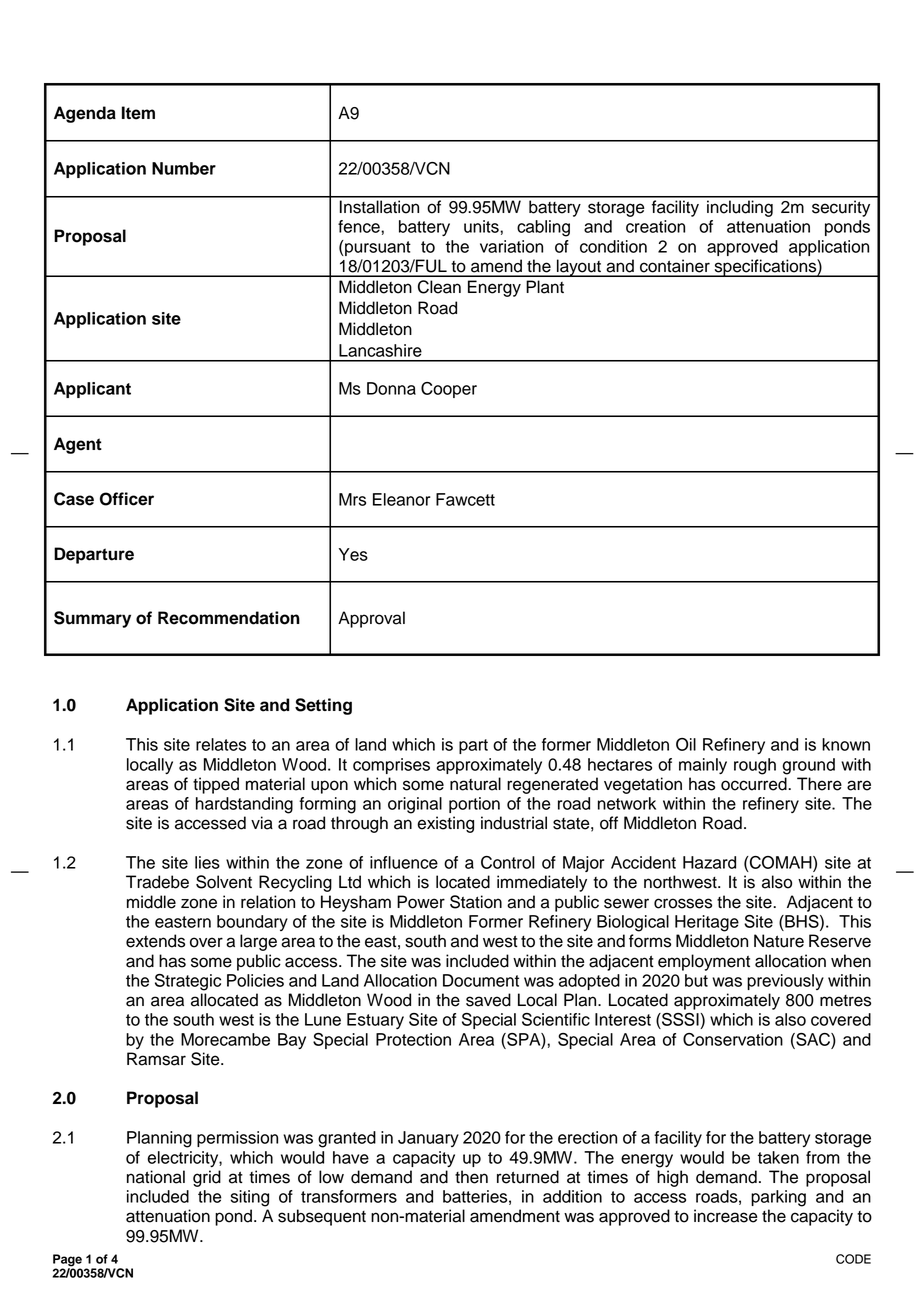 The height and width of the screenshot is (1308, 924). I want to click on units, so click(482, 226).
